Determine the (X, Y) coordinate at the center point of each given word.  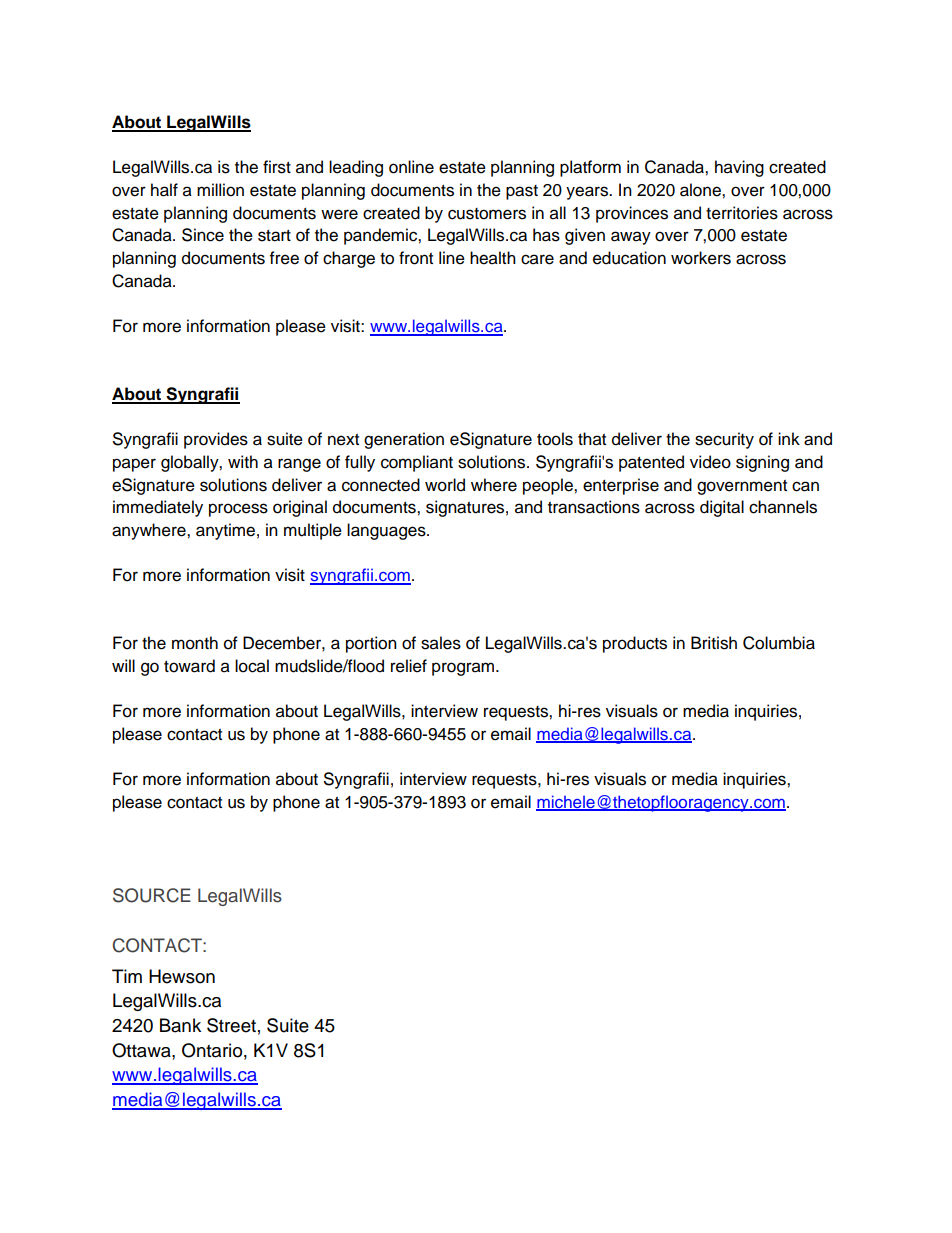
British (714, 643)
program (464, 669)
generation (404, 440)
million (220, 190)
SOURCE (152, 895)
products (635, 644)
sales (441, 643)
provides (216, 440)
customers (487, 214)
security (724, 440)
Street (231, 1025)
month (195, 643)
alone (701, 190)
